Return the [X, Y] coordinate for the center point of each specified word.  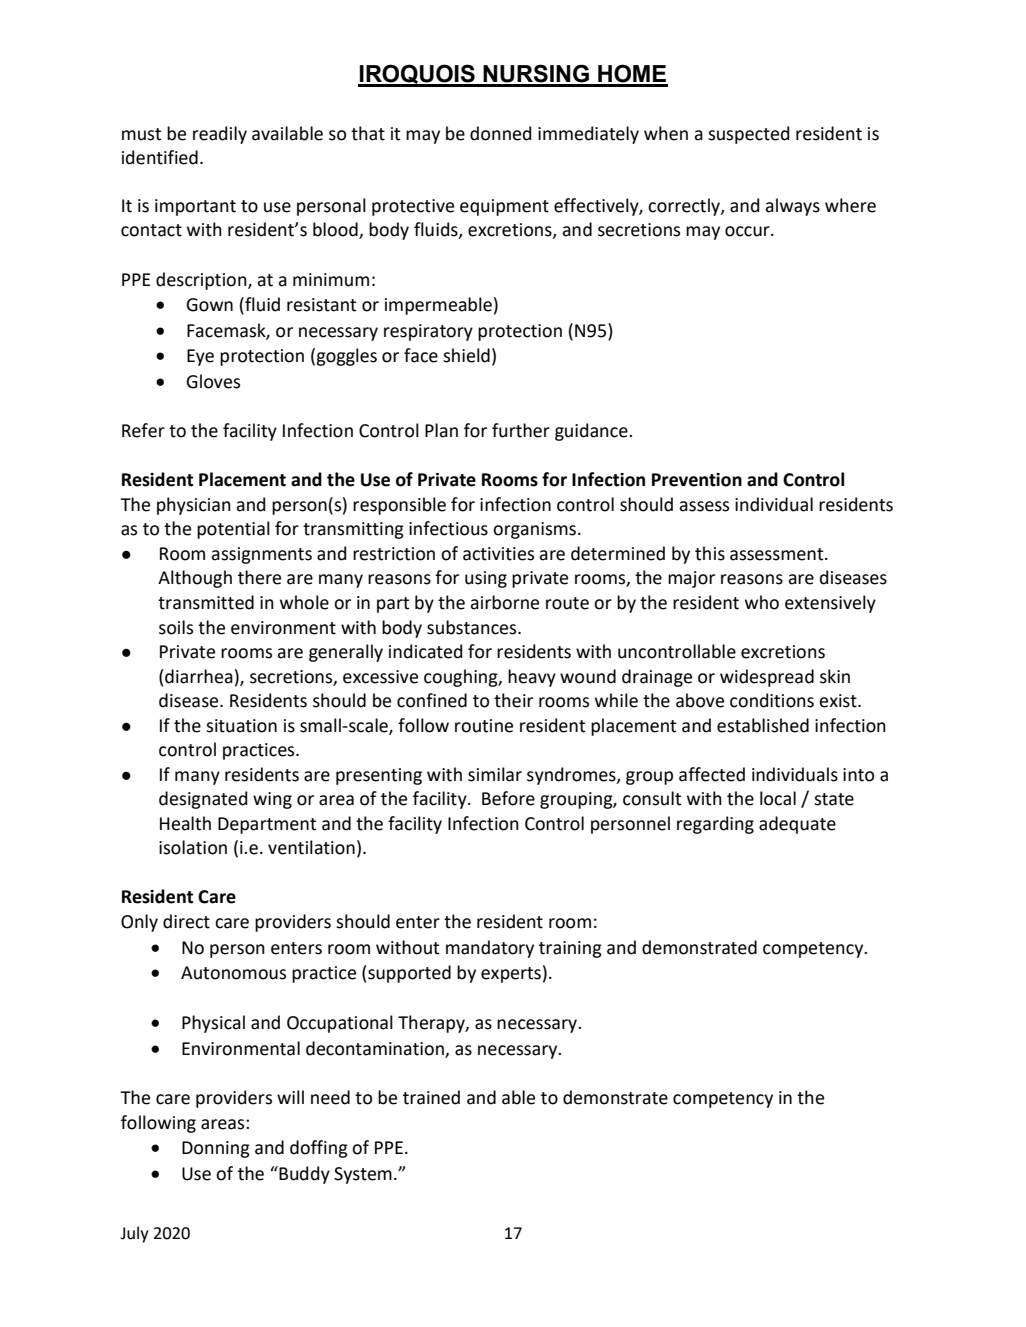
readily [220, 135]
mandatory [490, 949]
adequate [797, 825]
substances [473, 627]
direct [186, 921]
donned [500, 133]
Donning [216, 1149]
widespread [767, 678]
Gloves [213, 381]
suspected [748, 135]
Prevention [697, 480]
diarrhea [199, 676]
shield [466, 355]
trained [431, 1097]
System [363, 1175]
